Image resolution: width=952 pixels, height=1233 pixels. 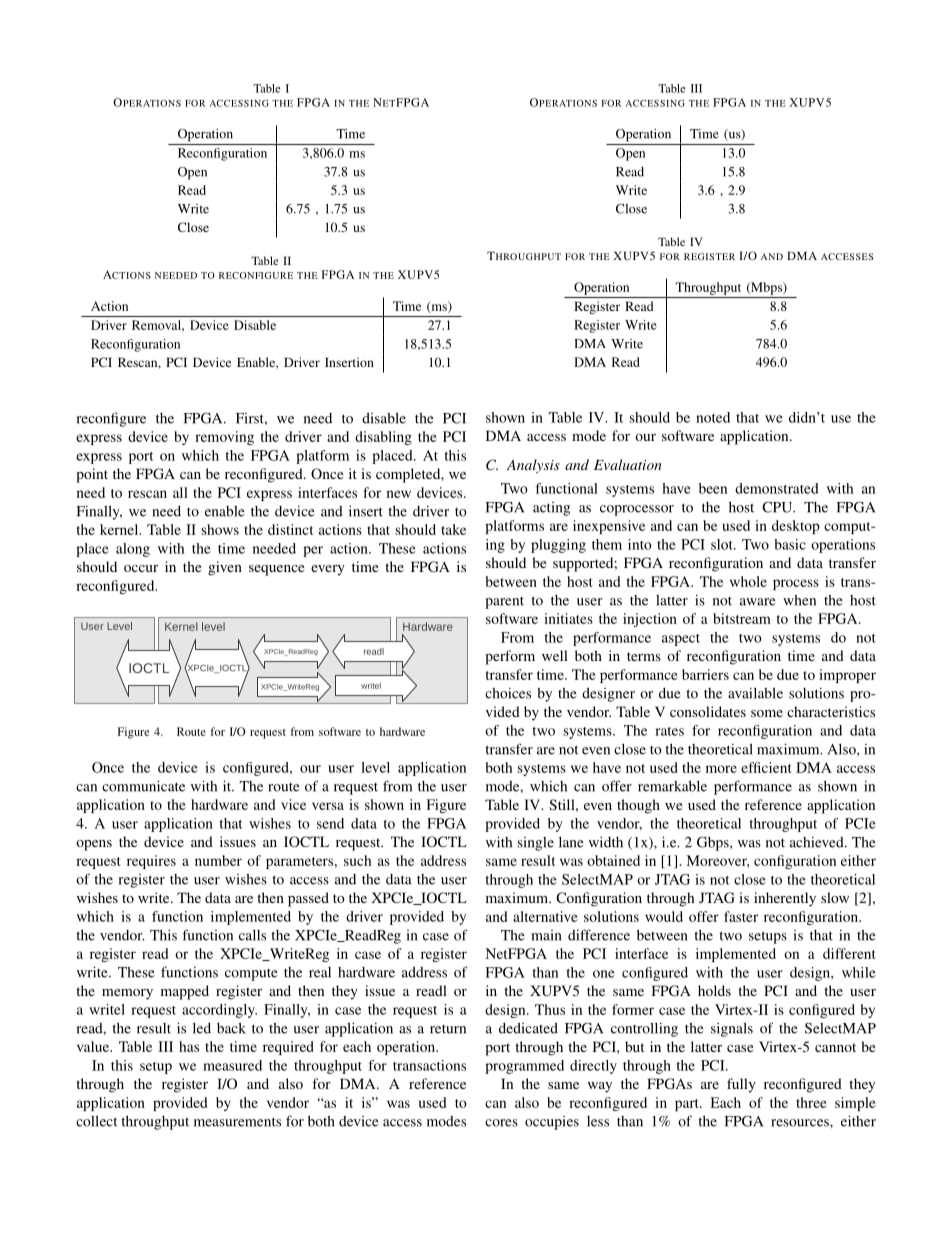 What do you see at coordinates (143, 786) in the document?
I see `communicate` at bounding box center [143, 786].
